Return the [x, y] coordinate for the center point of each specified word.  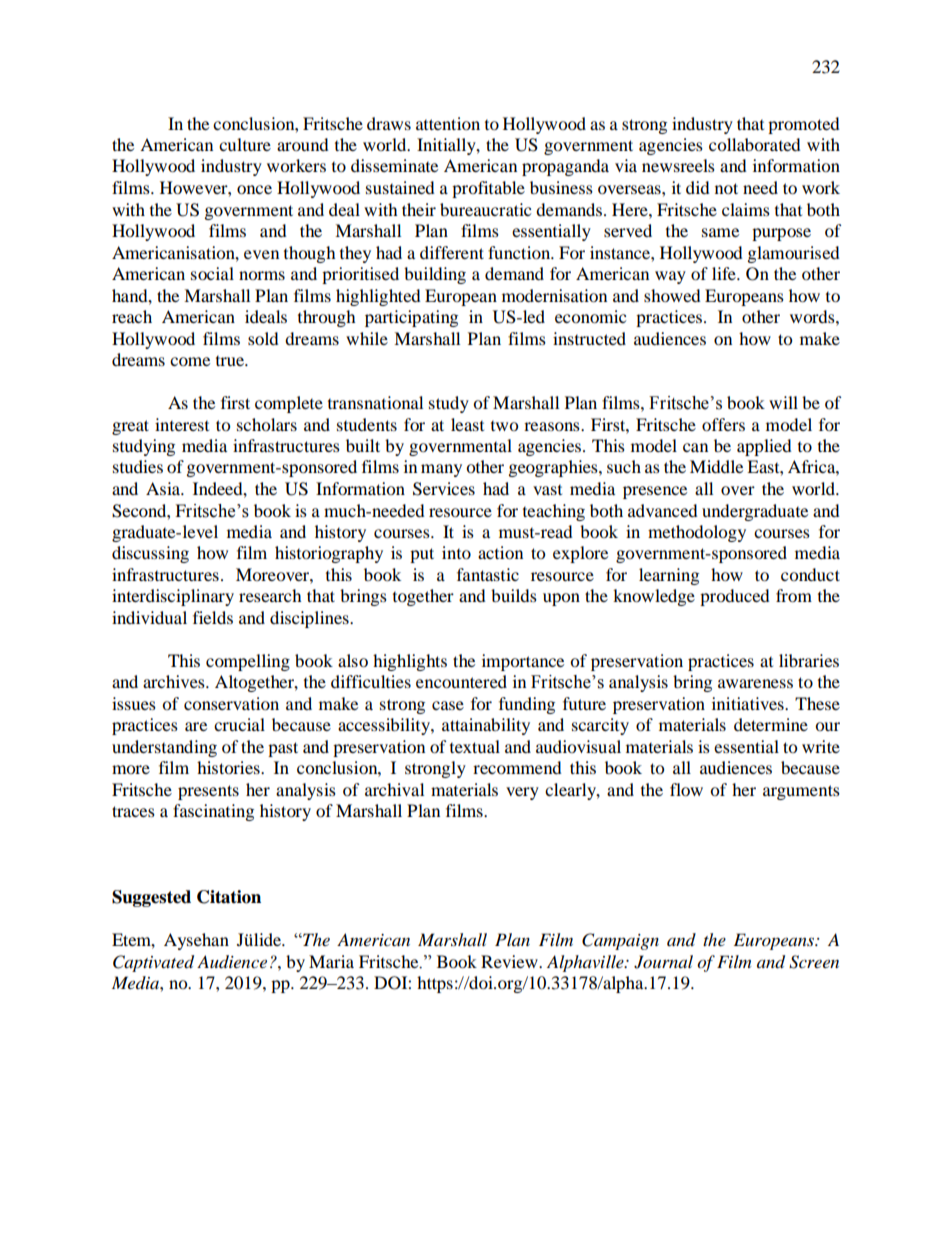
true [231, 361]
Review [510, 961]
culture [245, 144]
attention [448, 123]
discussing [150, 554]
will [783, 402]
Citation [229, 897]
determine [771, 724]
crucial [239, 724]
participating [411, 318]
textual [475, 746]
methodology [697, 533]
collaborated [755, 144]
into [456, 552]
